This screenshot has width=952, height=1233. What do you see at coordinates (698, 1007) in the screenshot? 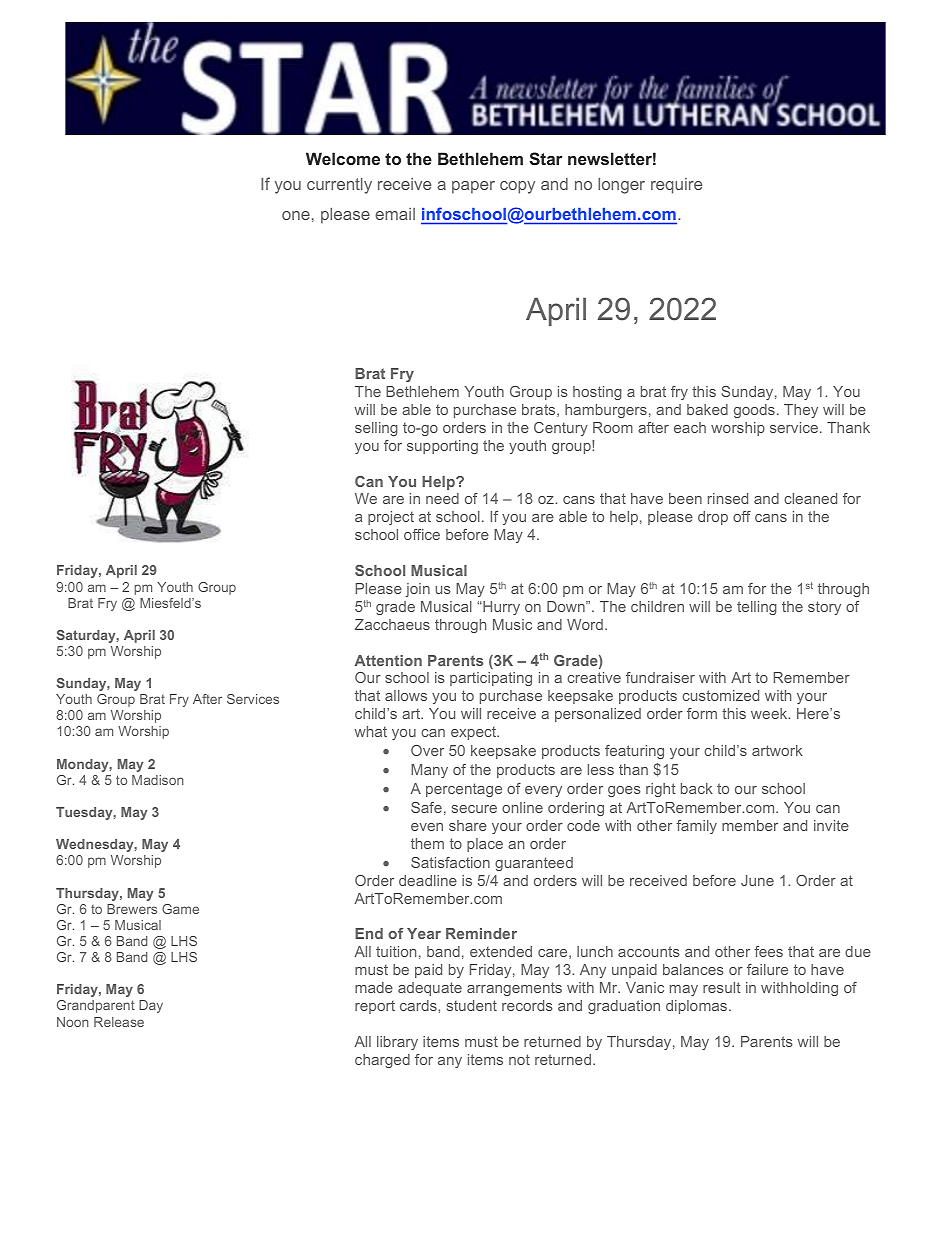
I see `diplomas` at bounding box center [698, 1007].
